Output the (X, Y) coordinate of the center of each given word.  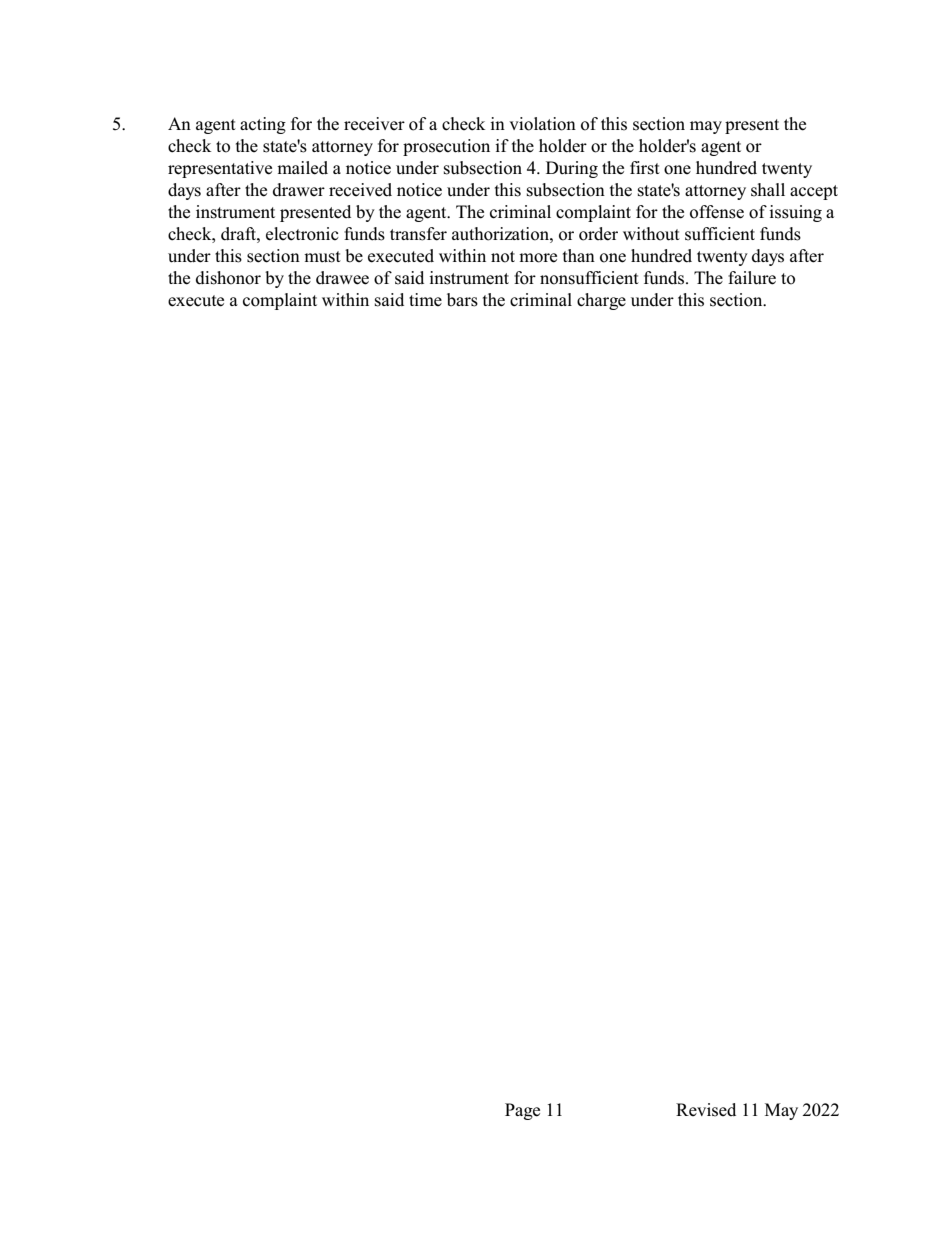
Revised (706, 1110)
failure (752, 278)
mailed (302, 168)
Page (522, 1111)
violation (542, 124)
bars (462, 300)
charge (601, 301)
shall (768, 190)
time (425, 299)
